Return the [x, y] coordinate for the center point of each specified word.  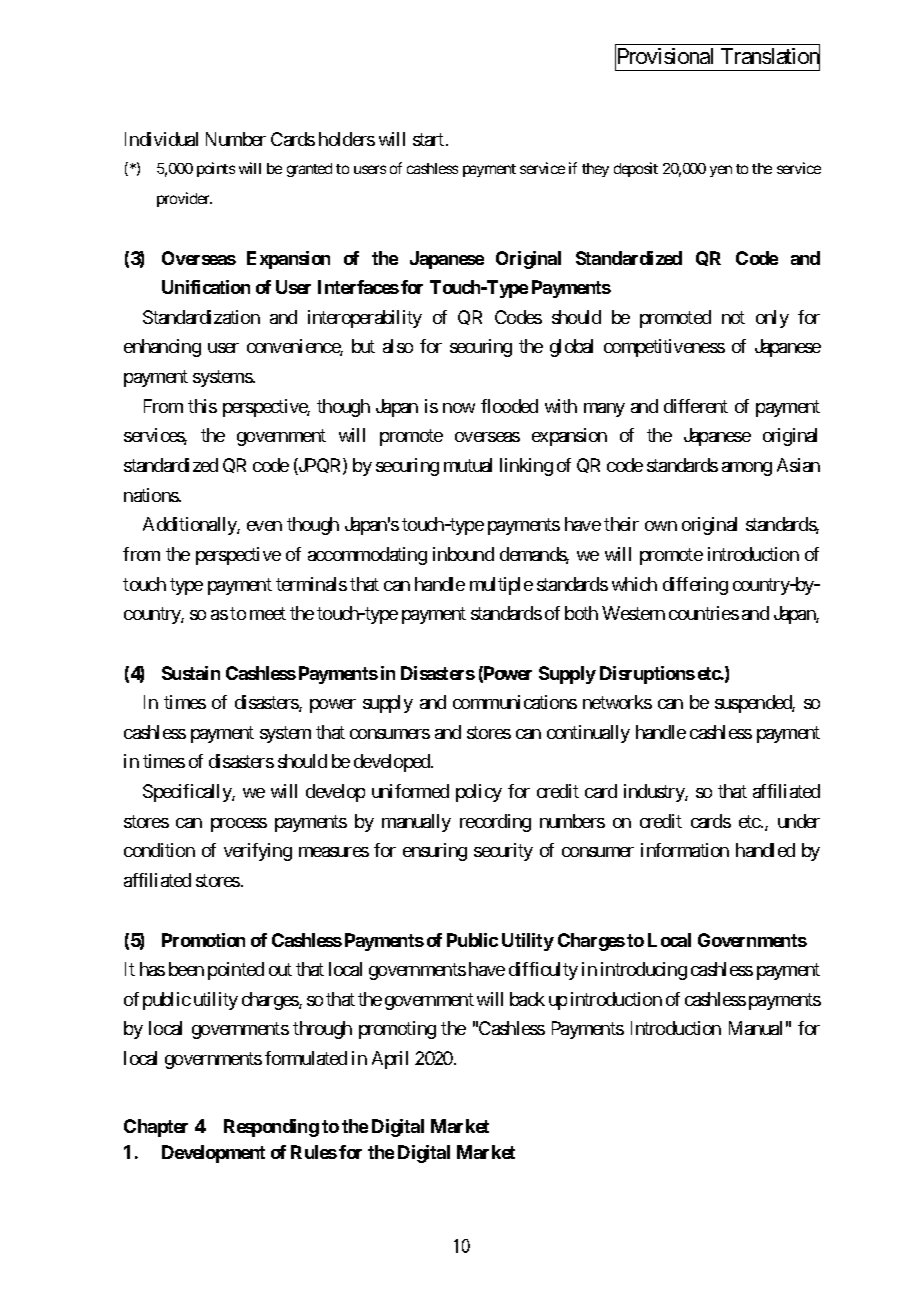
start [428, 139]
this [202, 406]
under [799, 821]
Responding [271, 1128]
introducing [644, 971]
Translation [770, 57]
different [696, 406]
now [459, 408]
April [390, 1060]
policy [479, 793]
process [239, 825]
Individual [161, 139]
